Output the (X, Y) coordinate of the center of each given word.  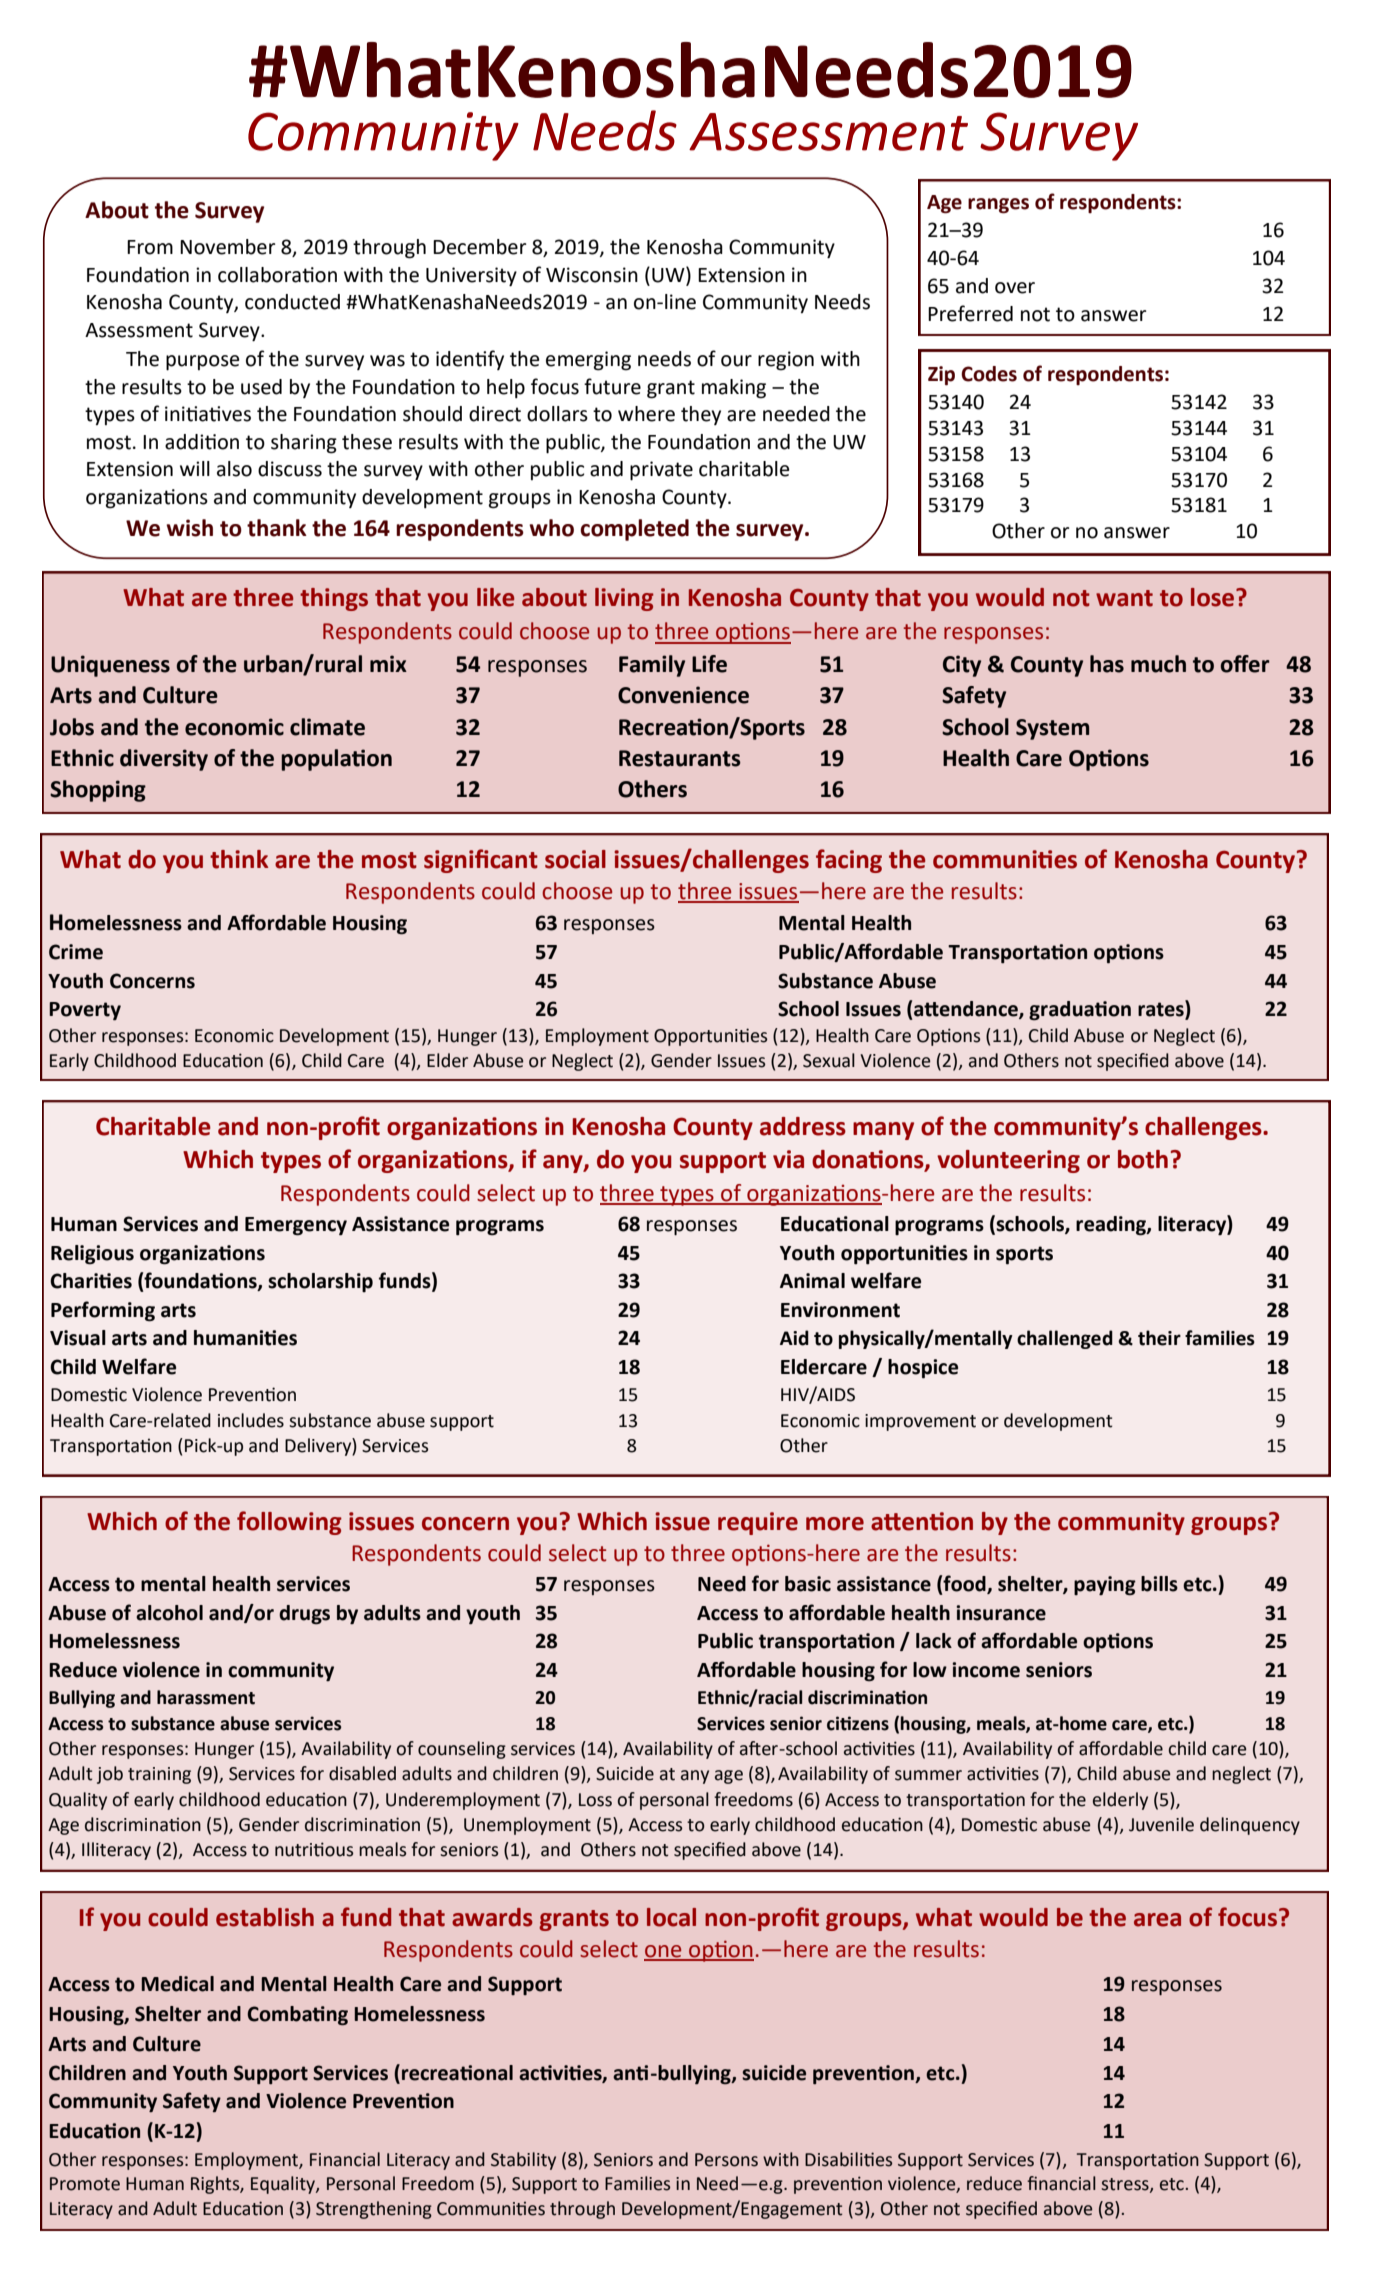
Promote (85, 2184)
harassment (206, 1697)
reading (1112, 1226)
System (1052, 729)
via (788, 1159)
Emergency (296, 1226)
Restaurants (680, 758)
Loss (595, 1800)
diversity (164, 760)
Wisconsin (592, 275)
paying (1105, 1586)
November (228, 247)
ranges (998, 206)
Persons (726, 2160)
